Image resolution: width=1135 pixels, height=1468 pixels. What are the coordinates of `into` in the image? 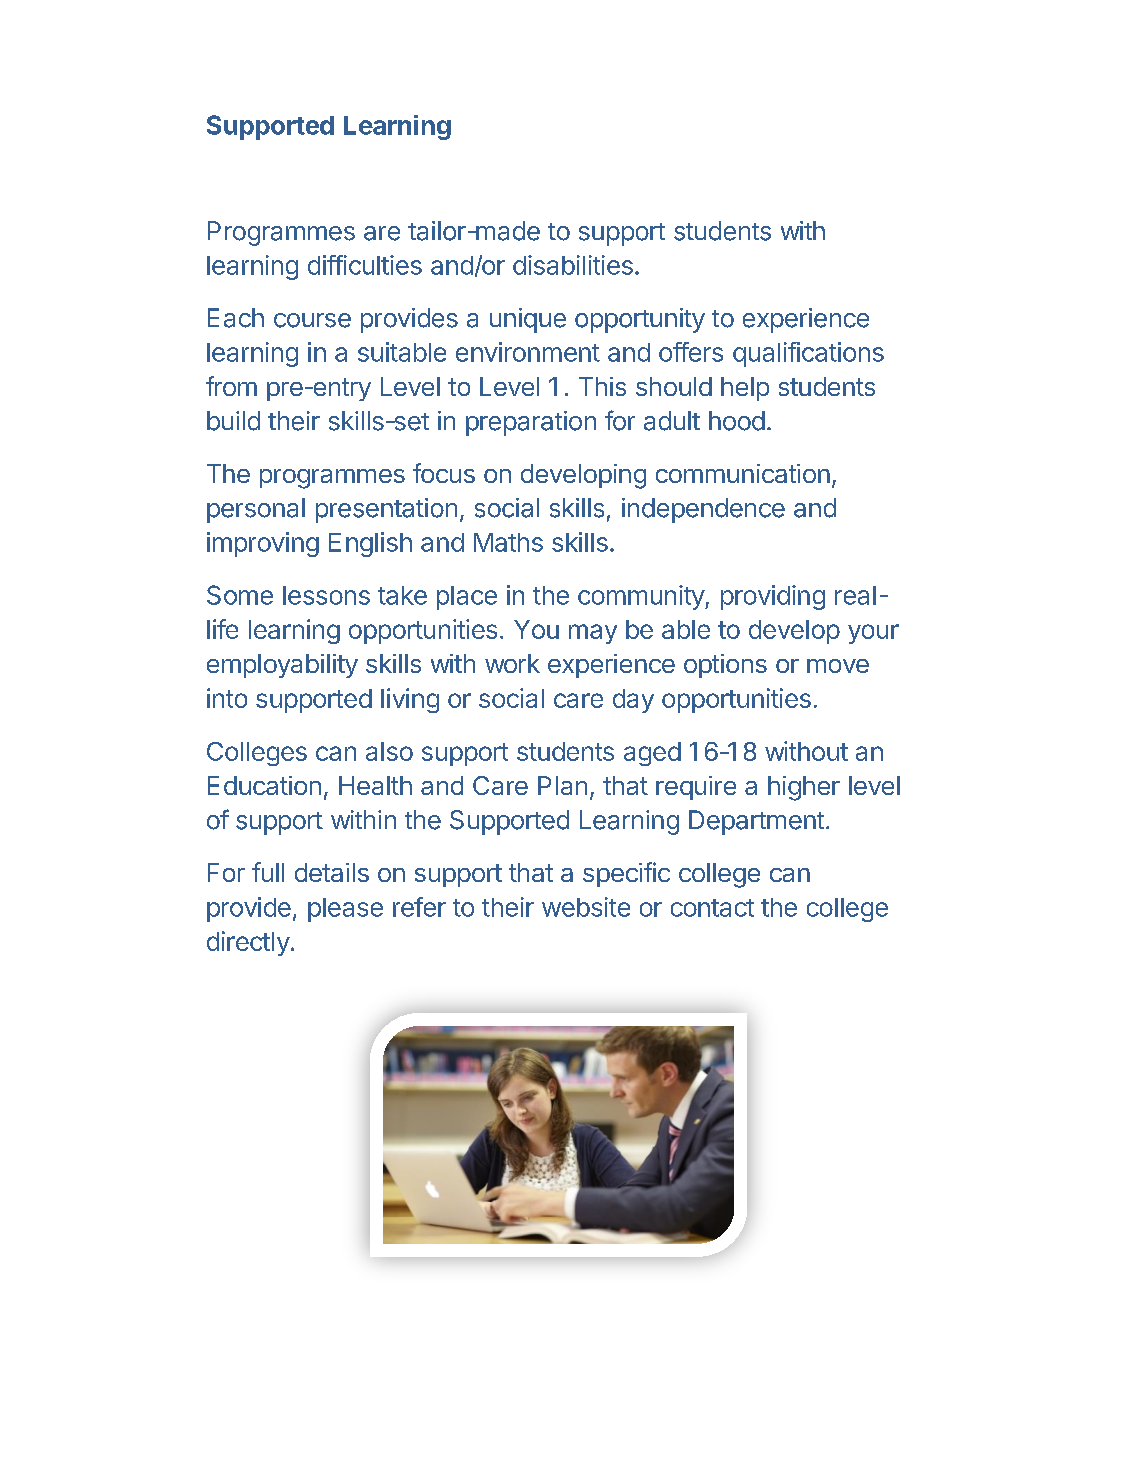 It's located at (227, 698).
